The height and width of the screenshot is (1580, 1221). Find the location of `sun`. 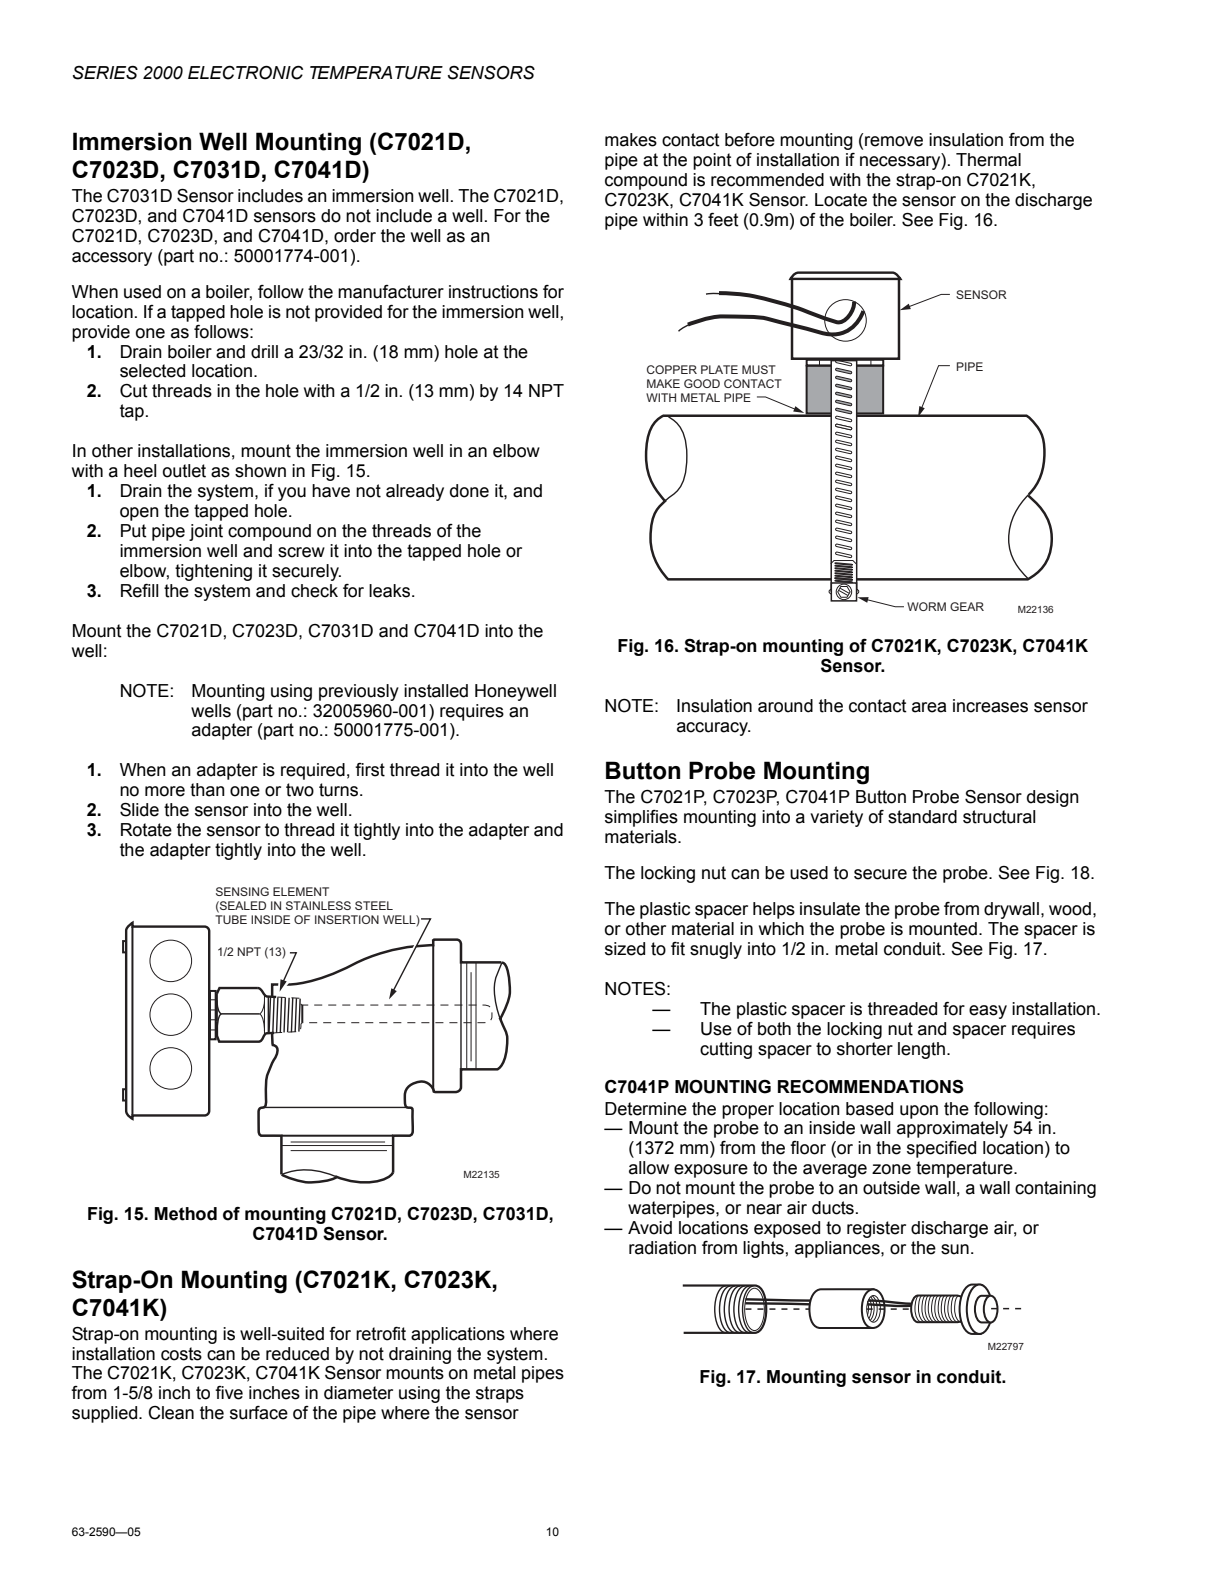

sun is located at coordinates (955, 1249).
